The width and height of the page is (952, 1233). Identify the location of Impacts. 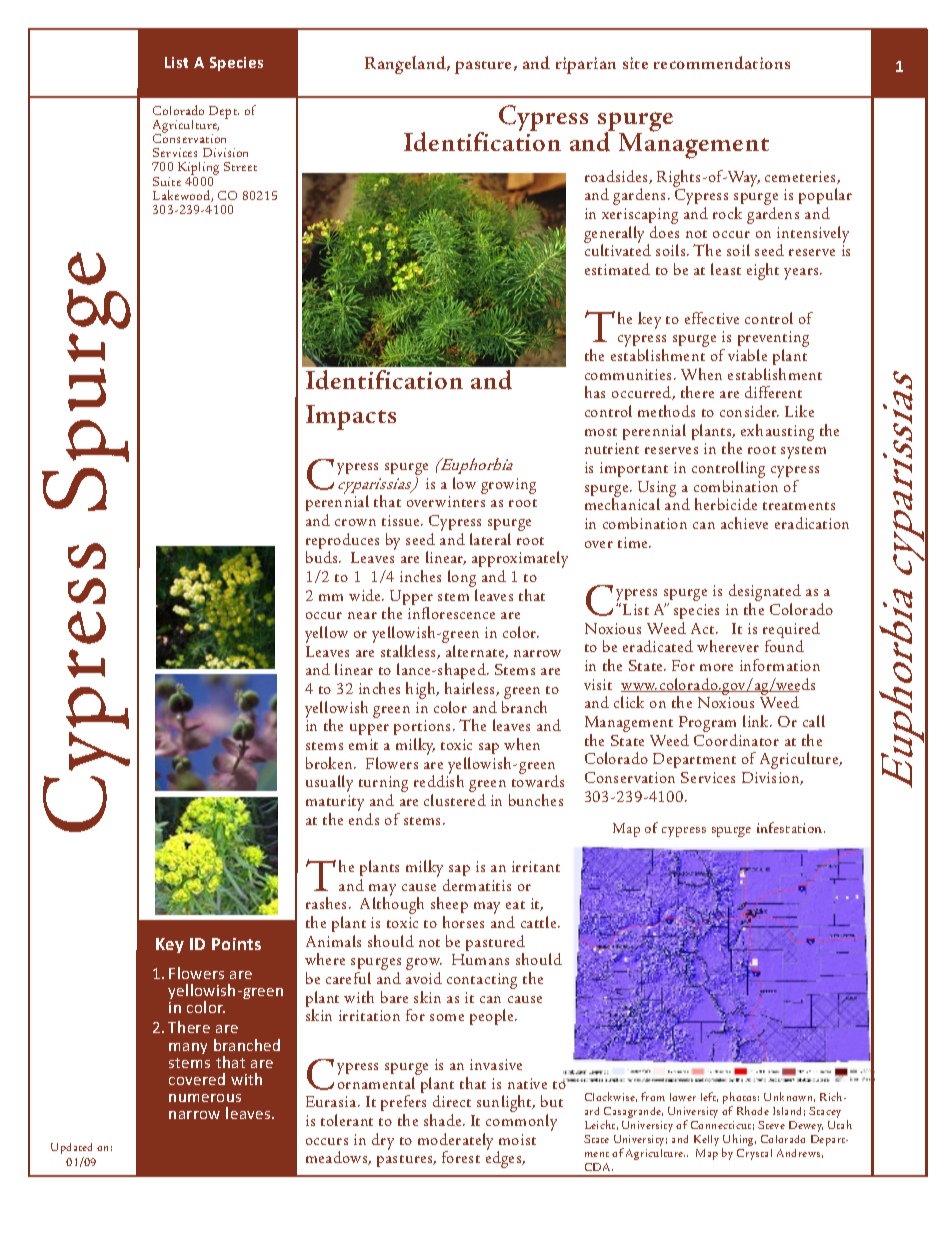
(351, 417).
